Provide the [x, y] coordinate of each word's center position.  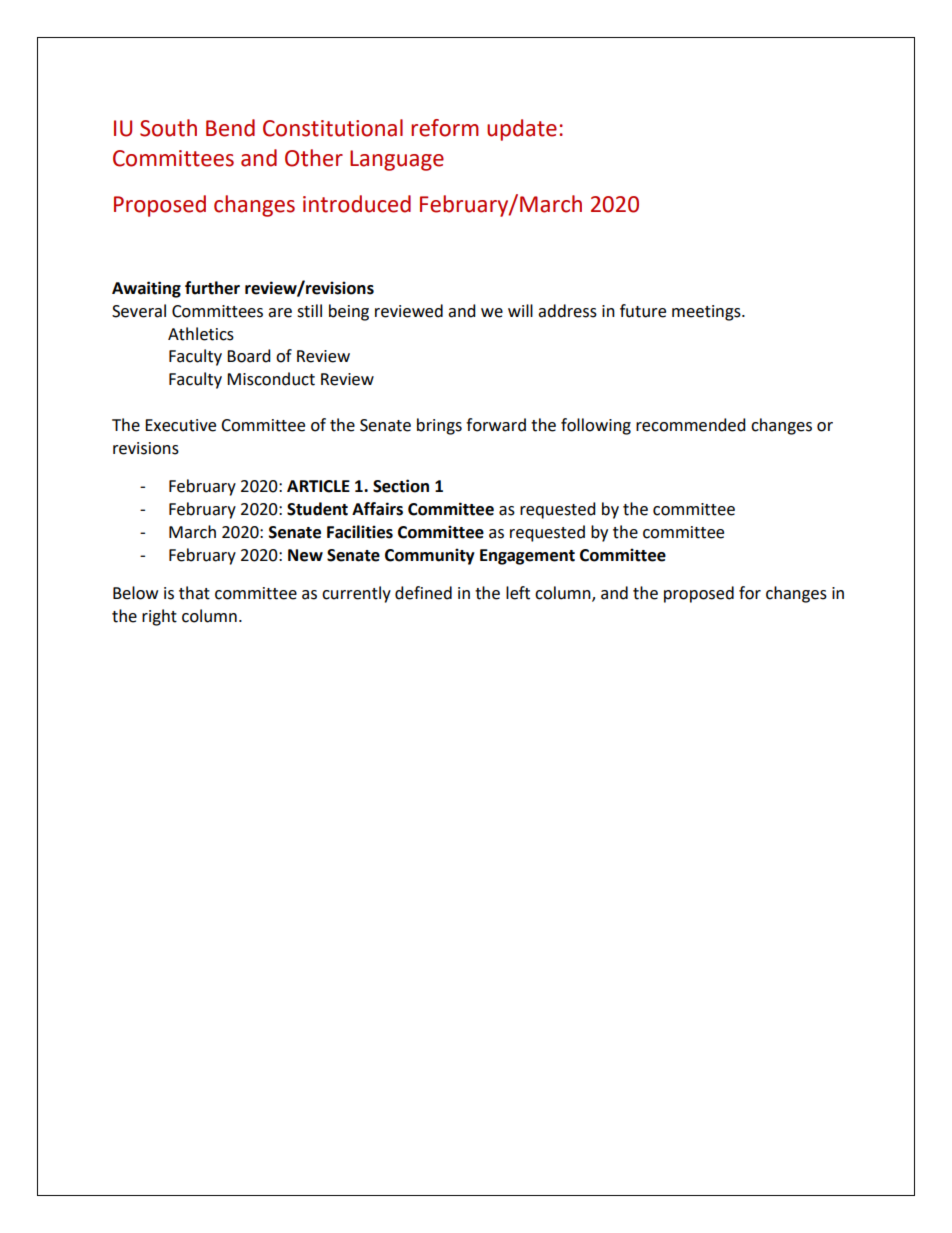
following [596, 426]
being [349, 312]
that [194, 593]
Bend [230, 128]
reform [445, 128]
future [643, 311]
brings [439, 426]
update [522, 130]
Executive [180, 425]
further [212, 288]
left [518, 593]
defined [423, 593]
